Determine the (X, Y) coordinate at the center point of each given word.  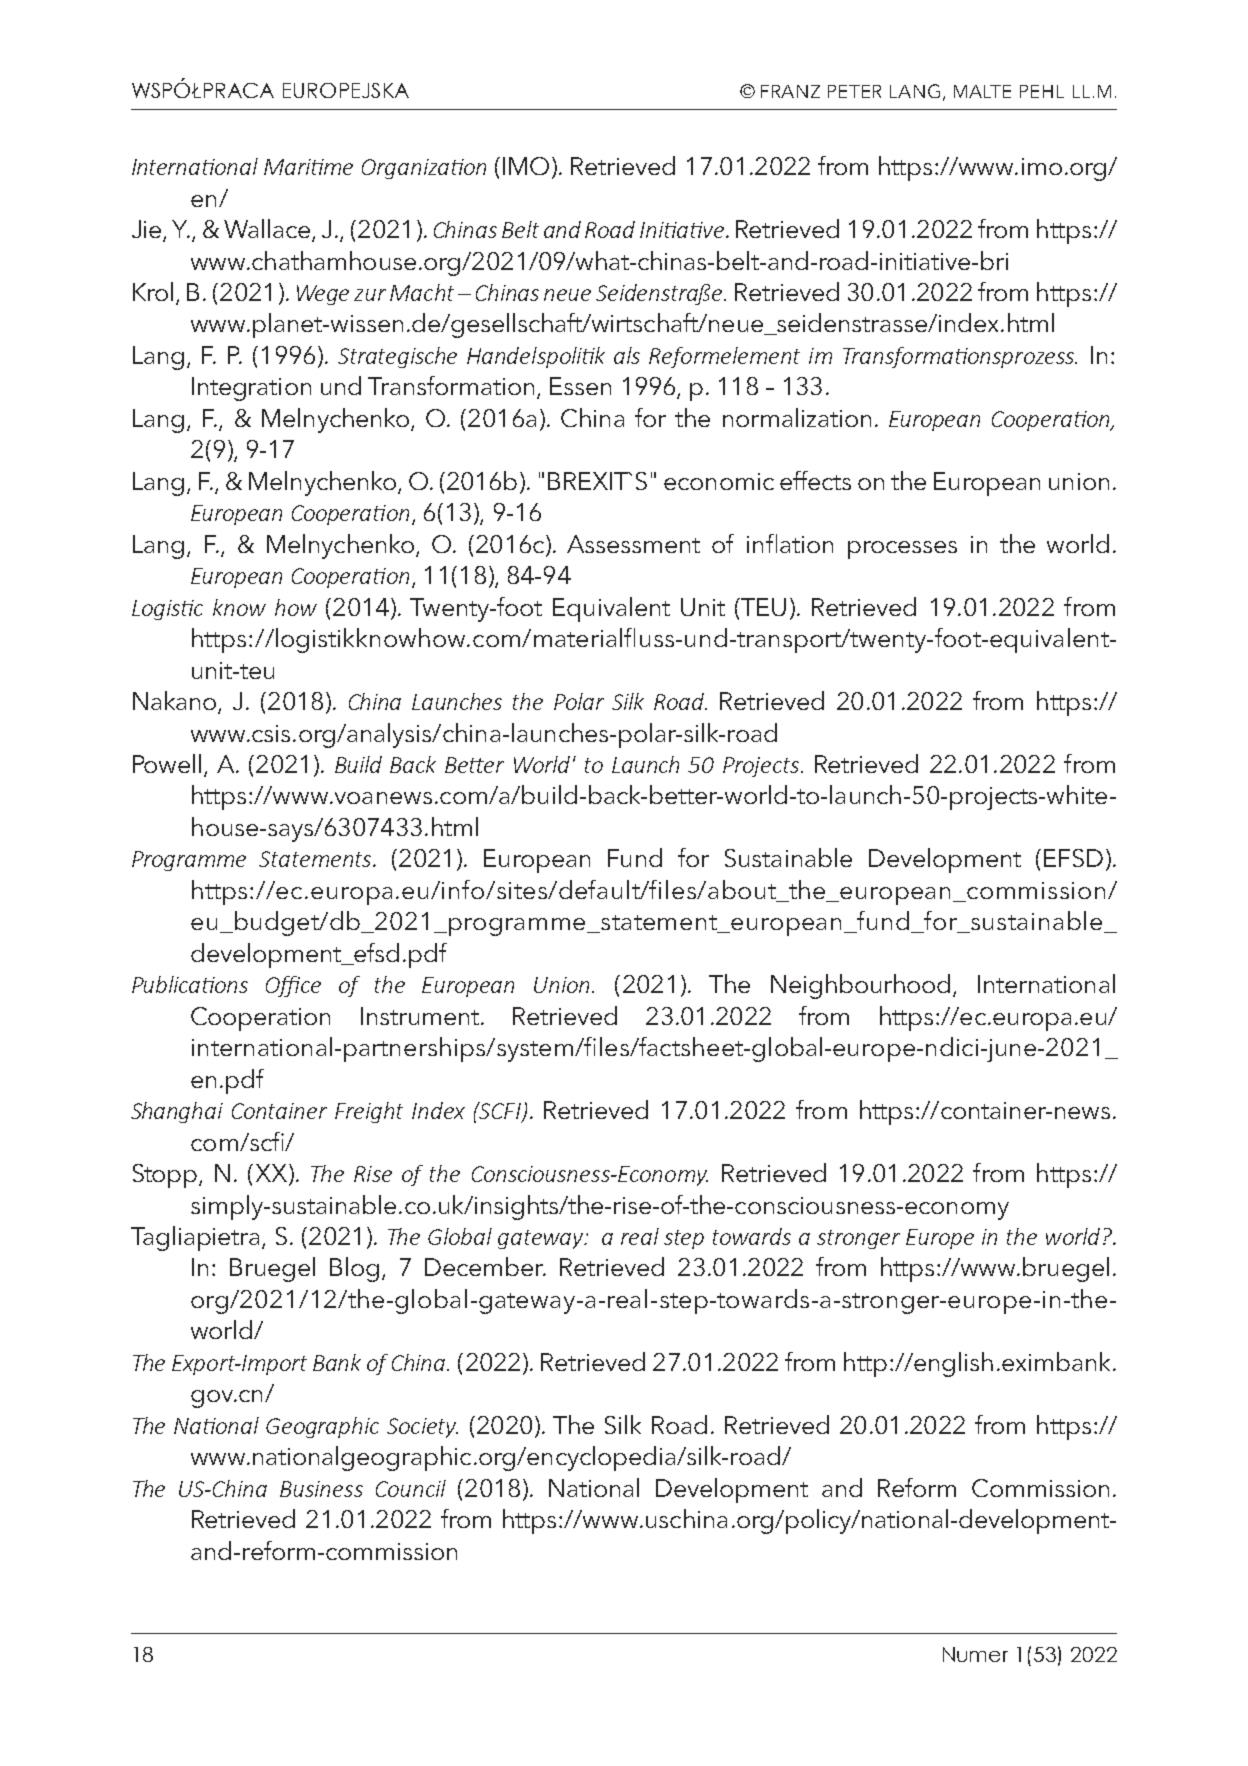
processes (902, 550)
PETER (854, 91)
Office (293, 986)
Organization (424, 169)
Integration (251, 389)
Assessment (633, 544)
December (485, 1266)
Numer (975, 1654)
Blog (354, 1269)
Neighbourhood (860, 986)
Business (321, 1489)
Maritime (308, 167)
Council (411, 1488)
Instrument (421, 1016)
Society (422, 1428)
